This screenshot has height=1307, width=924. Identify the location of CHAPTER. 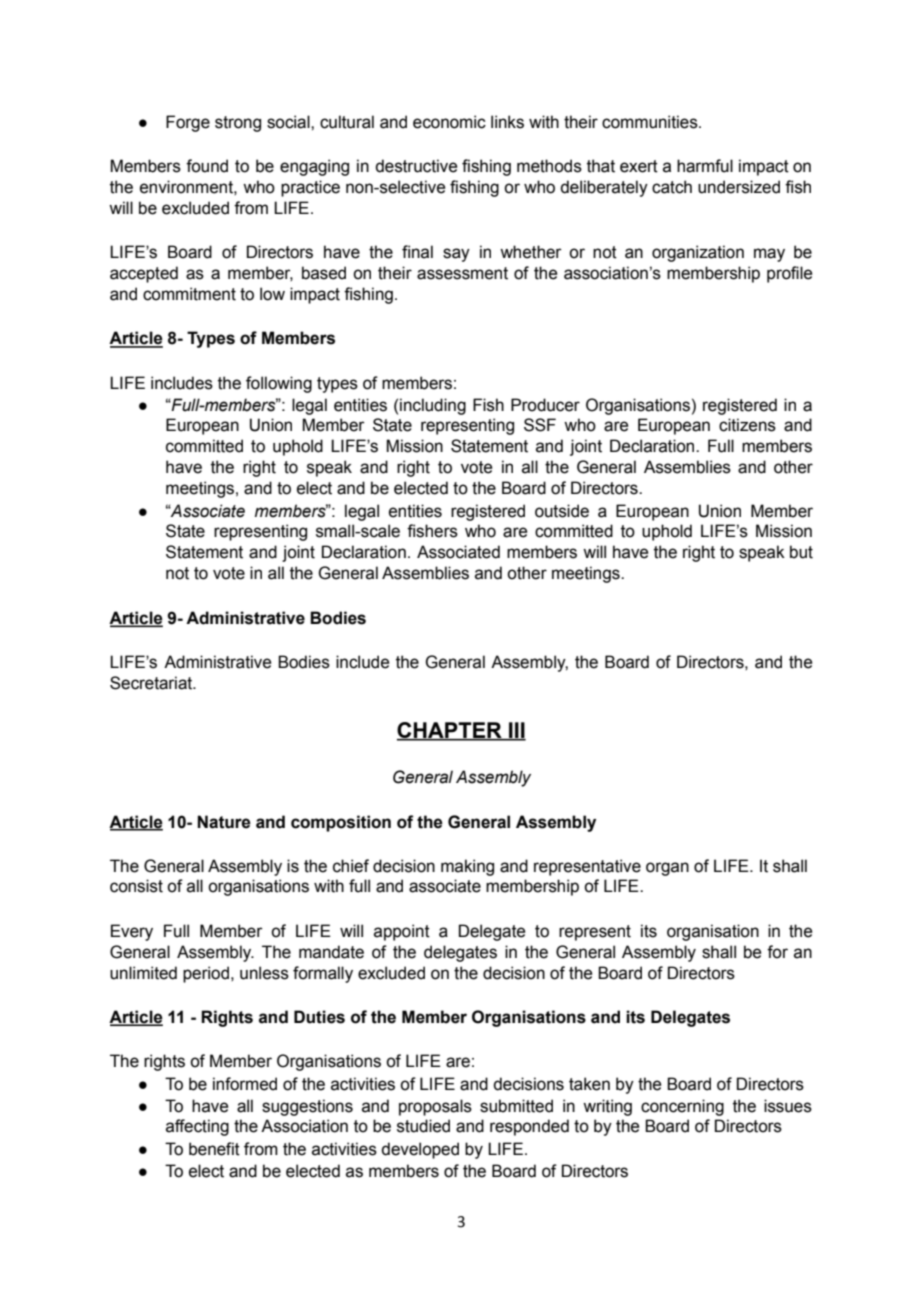
(450, 731).
